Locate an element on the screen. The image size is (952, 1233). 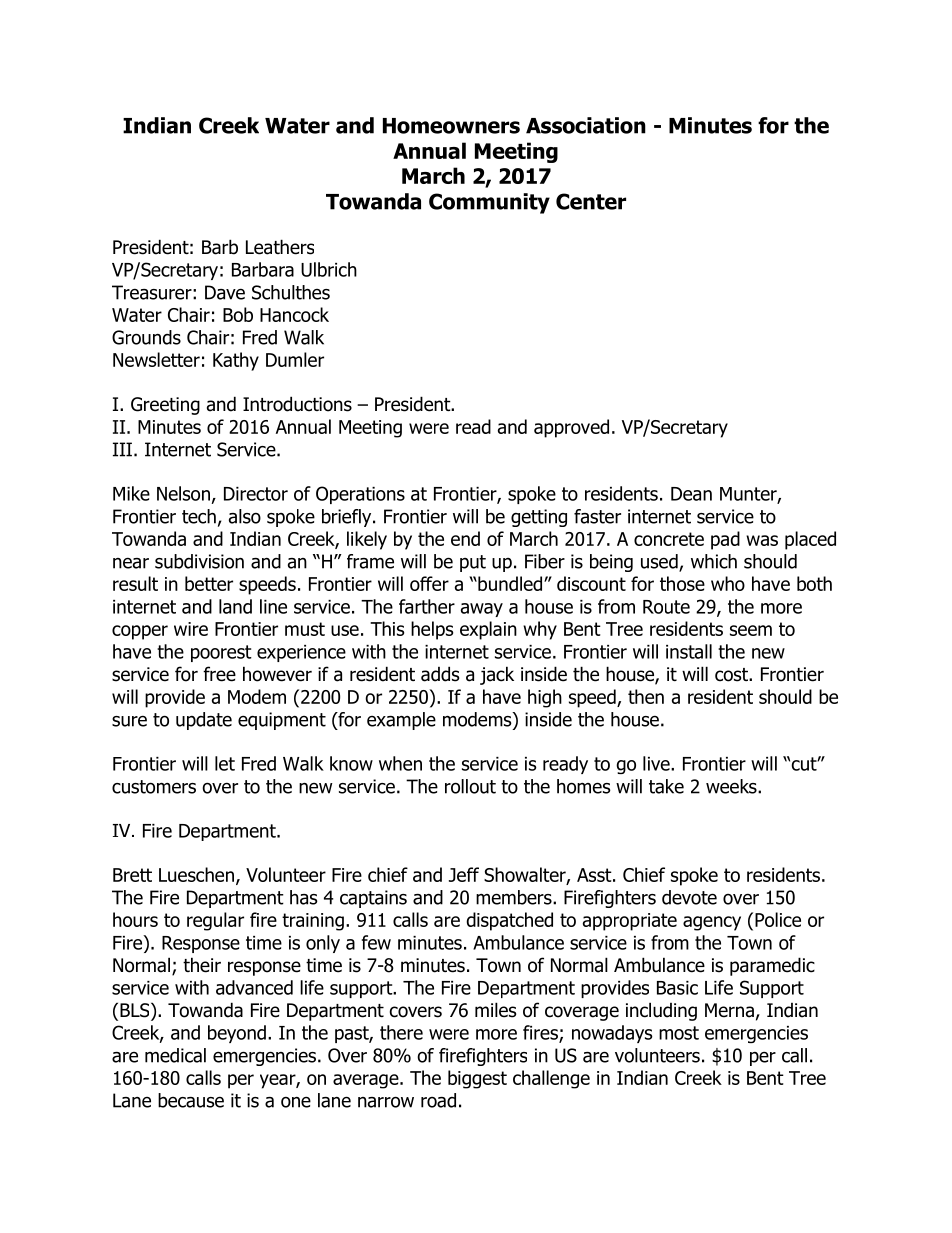
biggest is located at coordinates (477, 1079).
